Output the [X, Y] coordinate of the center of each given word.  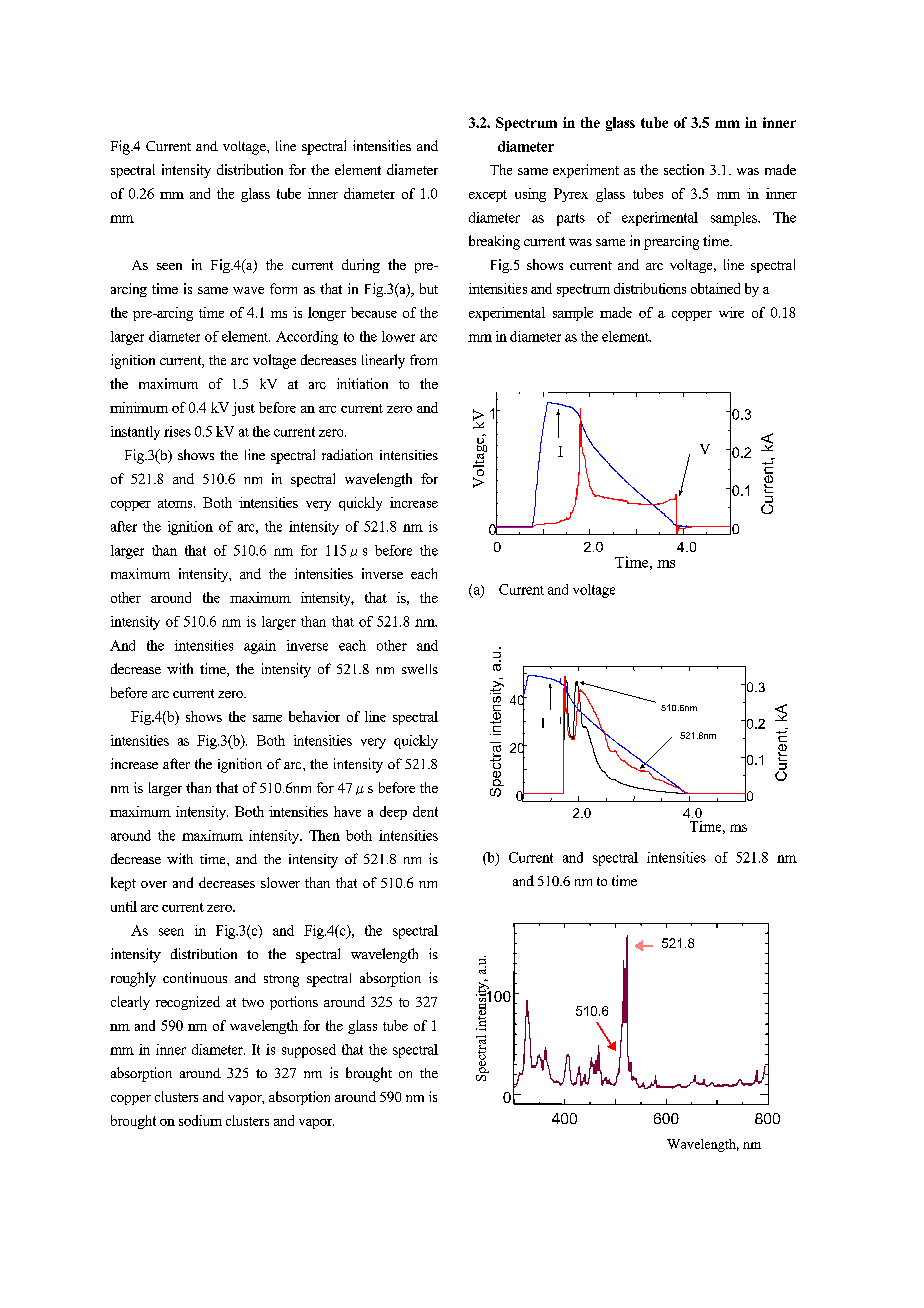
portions [294, 1003]
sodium [200, 1120]
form [283, 288]
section [684, 169]
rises [177, 431]
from [423, 359]
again [260, 647]
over [154, 884]
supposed [309, 1051]
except [488, 196]
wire [731, 312]
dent [425, 811]
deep [393, 813]
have [347, 811]
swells [420, 669]
